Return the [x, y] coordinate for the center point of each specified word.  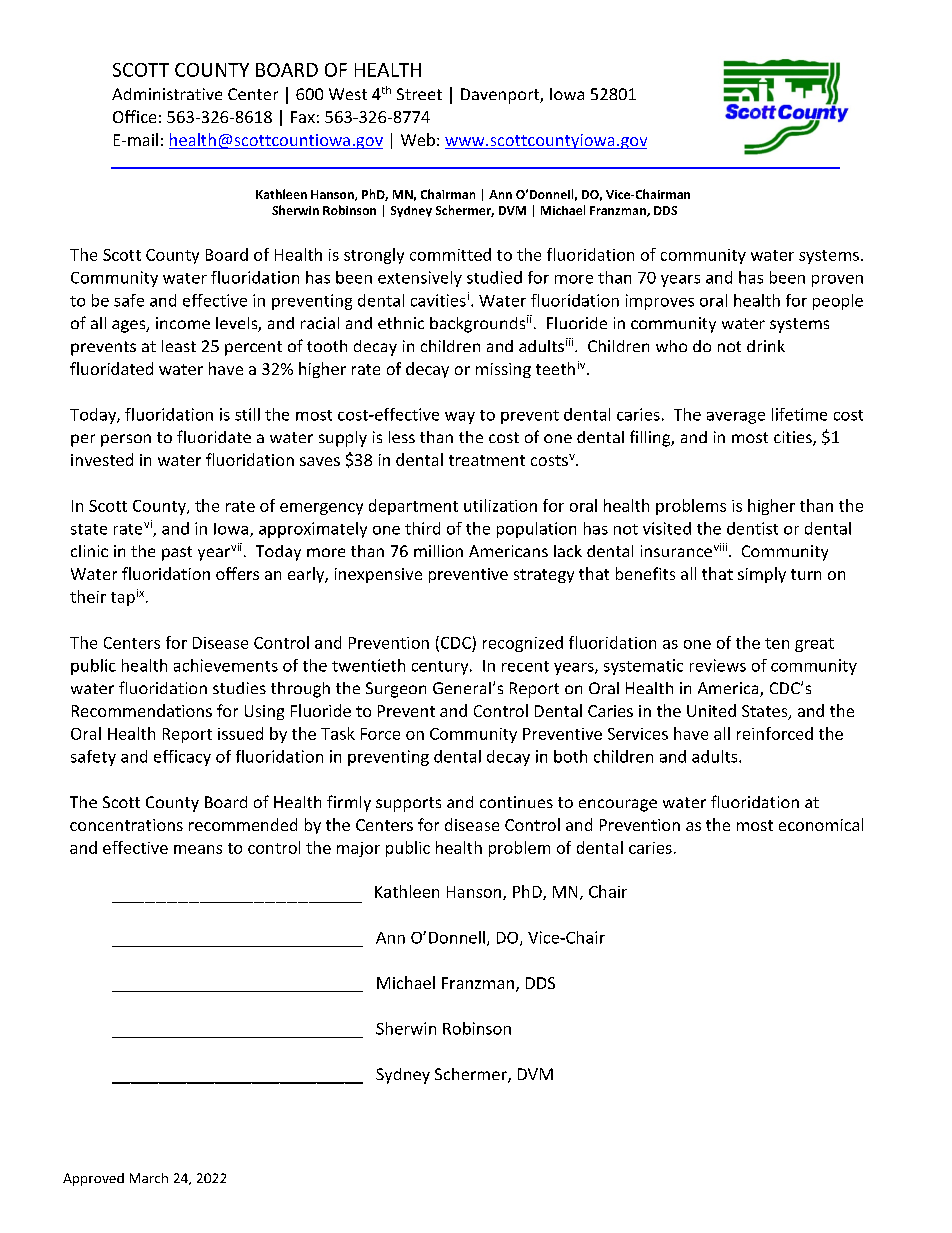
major [358, 849]
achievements [226, 665]
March [149, 1178]
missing [503, 370]
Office [134, 116]
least [179, 346]
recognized [523, 644]
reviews [718, 665]
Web [418, 139]
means [198, 849]
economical [821, 824]
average [736, 418]
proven [837, 281]
